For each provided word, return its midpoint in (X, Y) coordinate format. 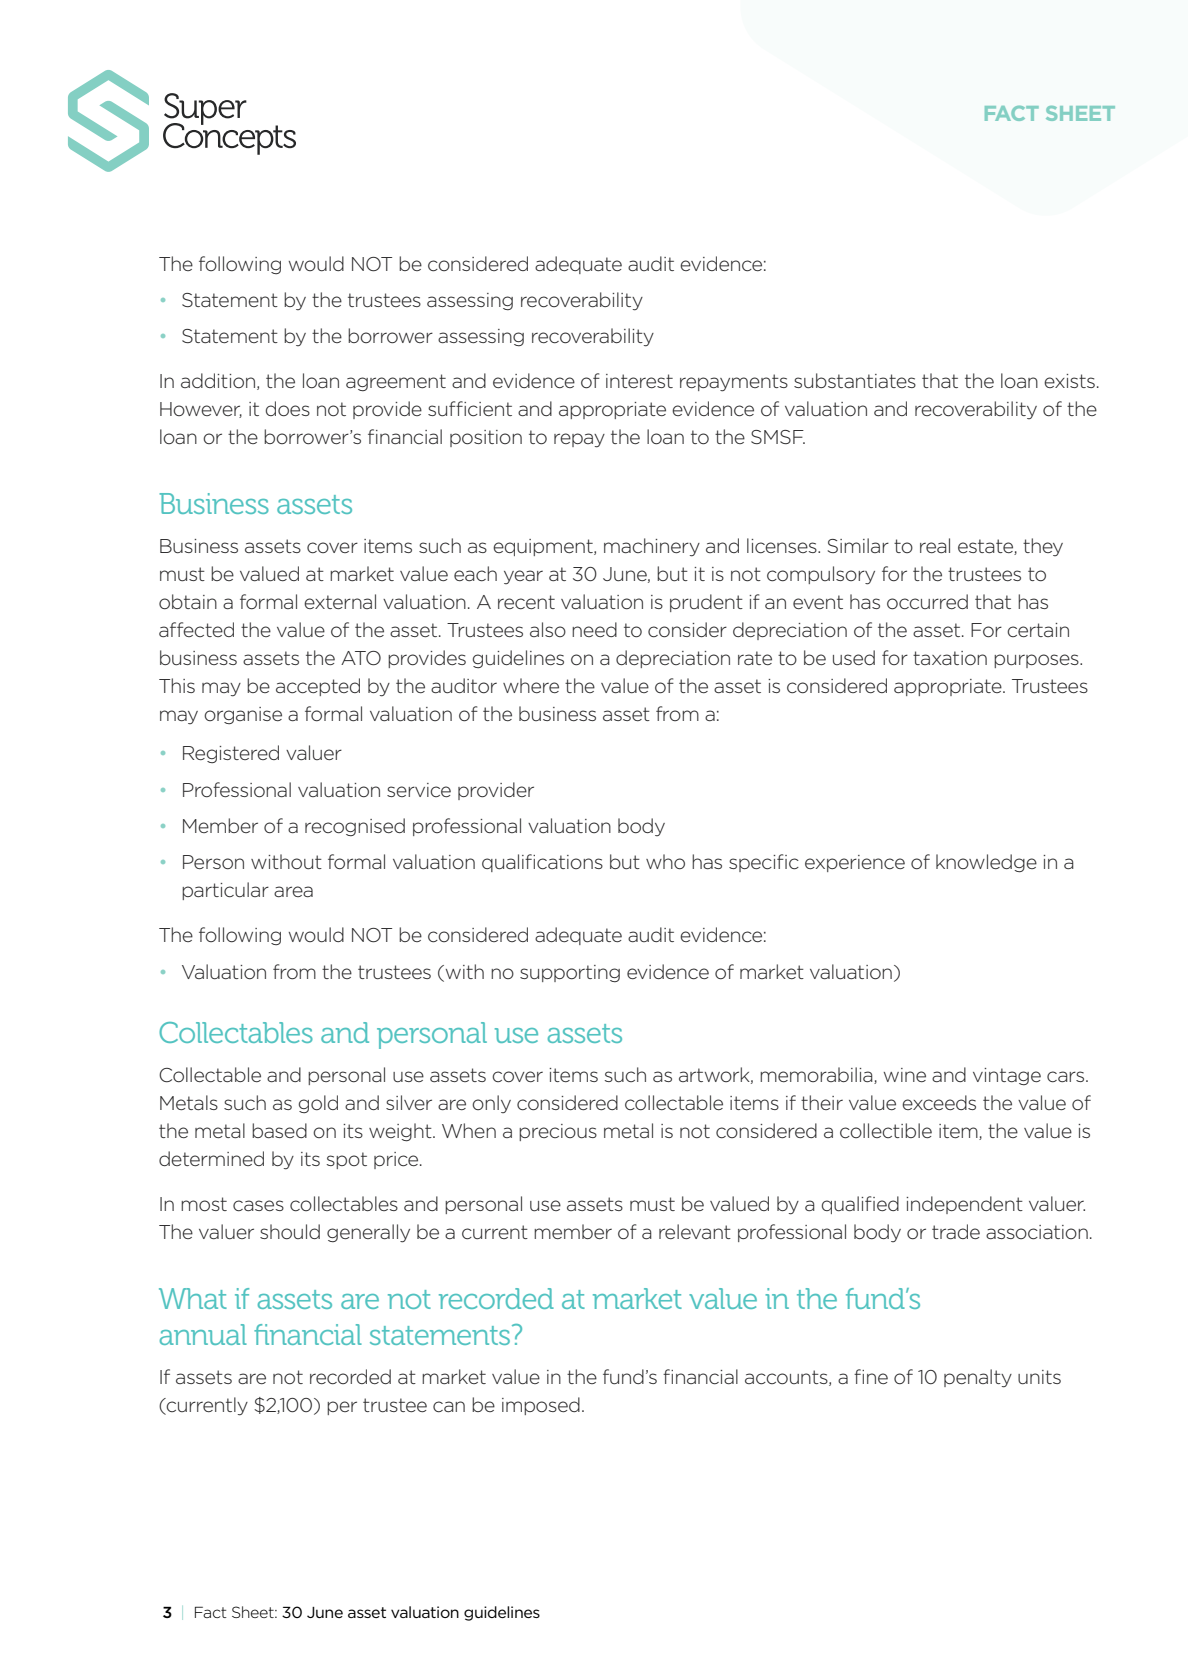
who (665, 862)
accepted (318, 687)
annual (203, 1334)
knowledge (986, 863)
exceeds (939, 1103)
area (293, 891)
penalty (978, 1378)
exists (1069, 381)
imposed (541, 1406)
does (288, 409)
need (594, 629)
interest (639, 381)
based (279, 1130)
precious (558, 1132)
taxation (950, 658)
